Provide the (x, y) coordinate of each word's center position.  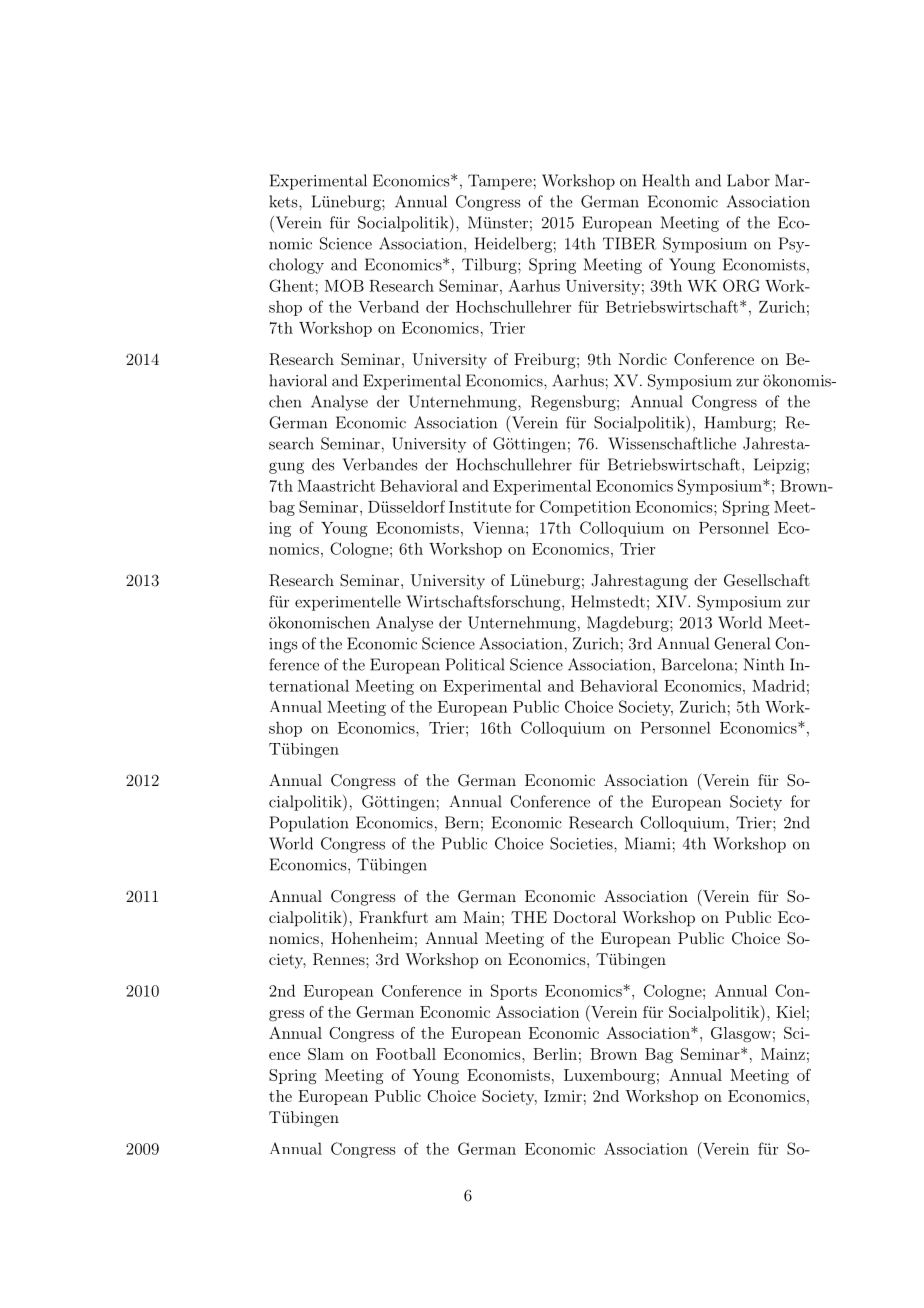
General (742, 643)
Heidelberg (513, 245)
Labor (748, 180)
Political (475, 664)
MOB (344, 285)
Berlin (555, 1054)
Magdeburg (629, 624)
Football (406, 1054)
